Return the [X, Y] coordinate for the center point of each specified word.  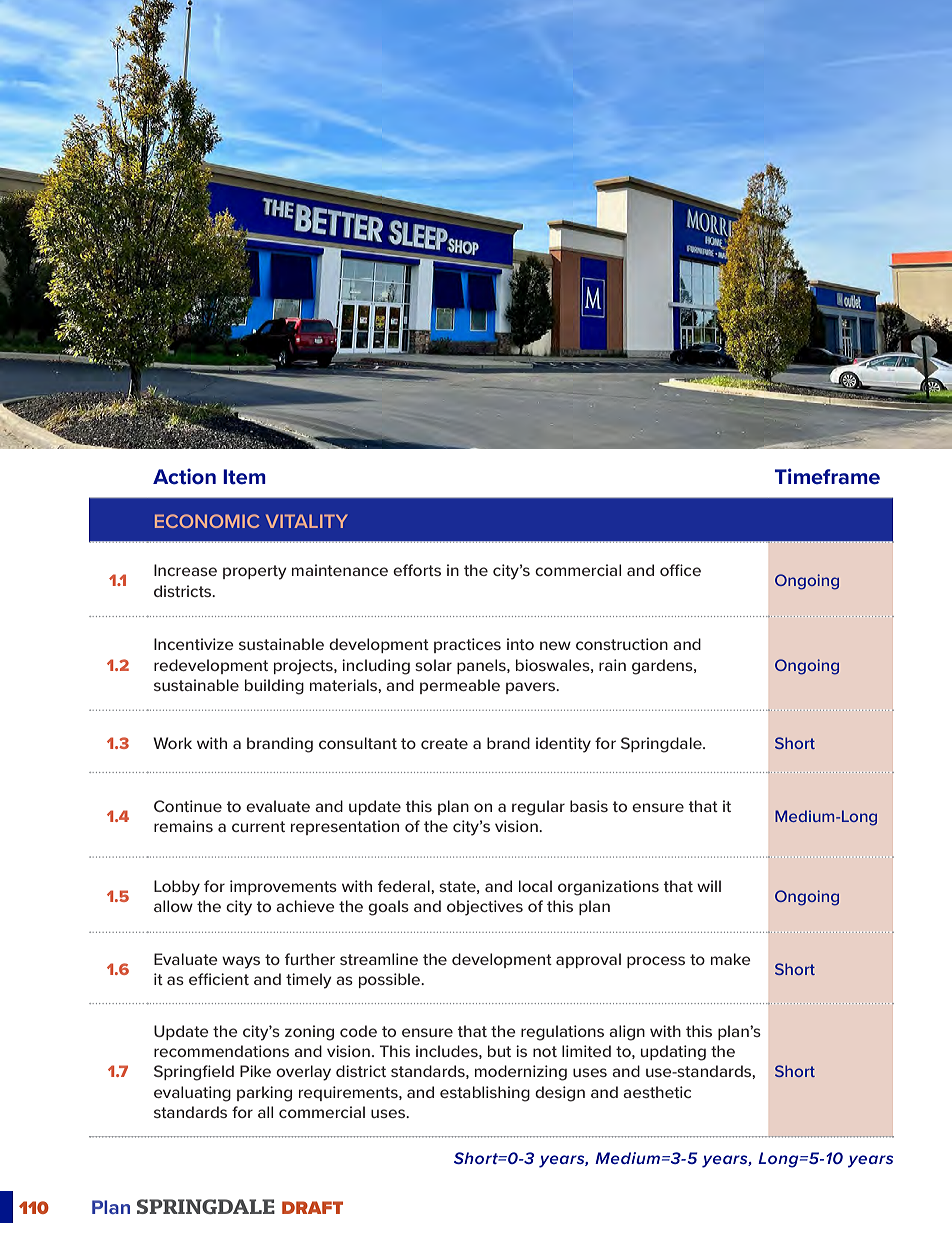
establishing [485, 1094]
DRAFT [312, 1207]
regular [538, 808]
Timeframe [827, 476]
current [258, 826]
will [709, 886]
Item [244, 477]
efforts [417, 570]
